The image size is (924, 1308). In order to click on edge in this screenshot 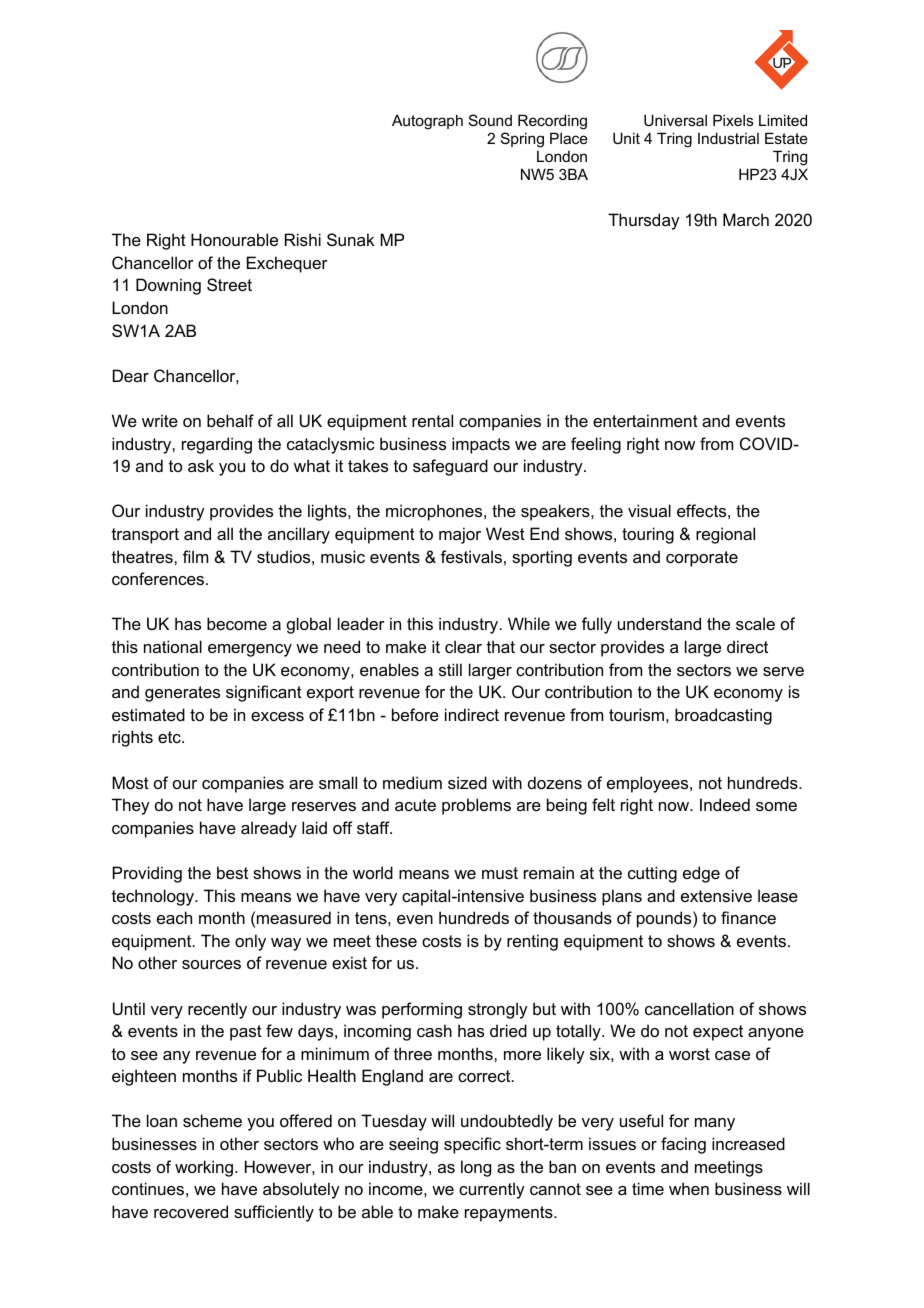, I will do `click(701, 874)`.
